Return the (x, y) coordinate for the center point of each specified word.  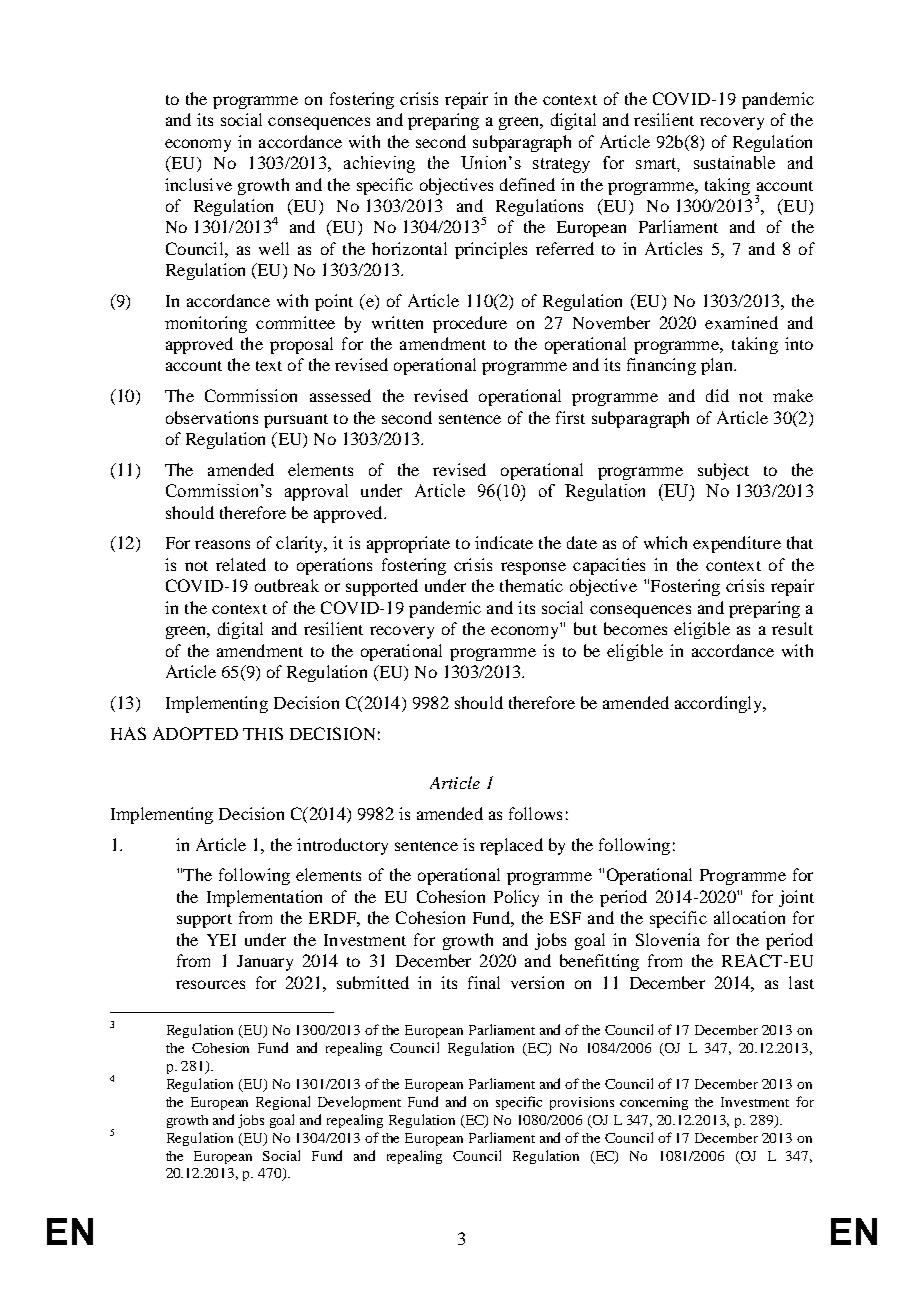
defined (527, 184)
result (792, 628)
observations (212, 417)
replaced (511, 846)
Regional (283, 1103)
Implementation (264, 898)
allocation (749, 917)
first (570, 417)
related (241, 564)
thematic (531, 585)
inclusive (198, 184)
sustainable (734, 162)
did (717, 395)
